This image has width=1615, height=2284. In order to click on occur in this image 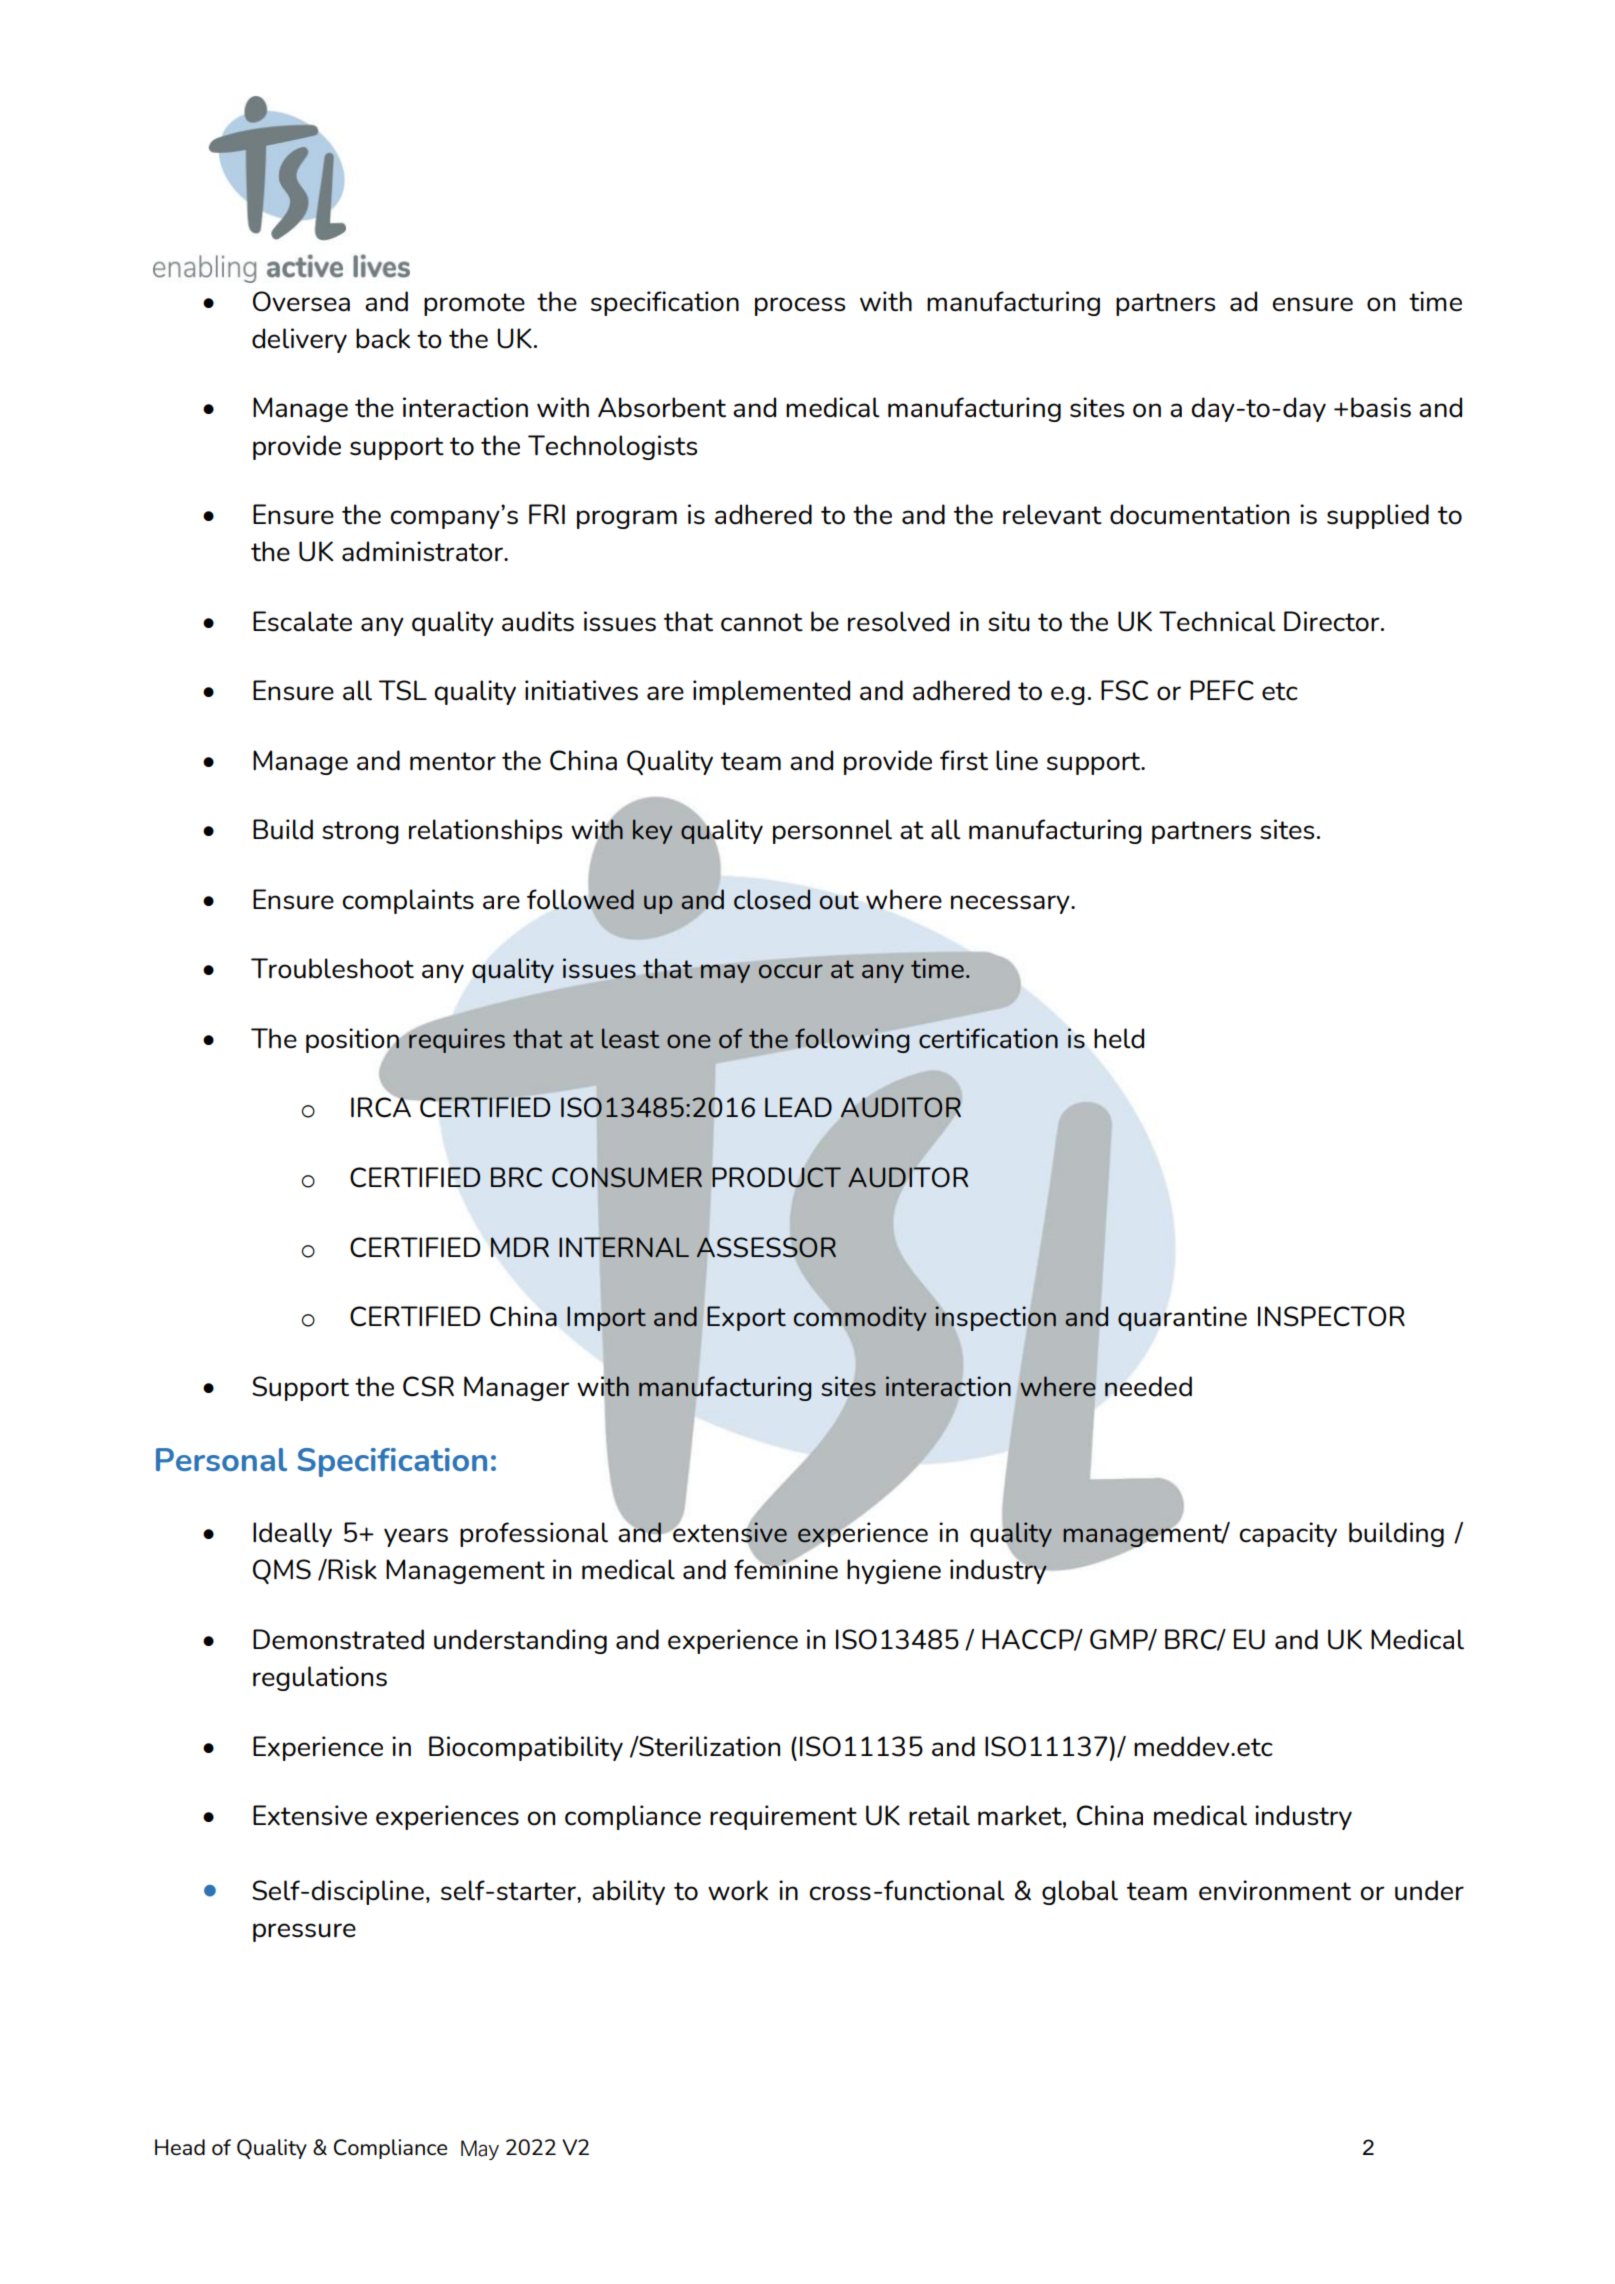, I will do `click(791, 971)`.
